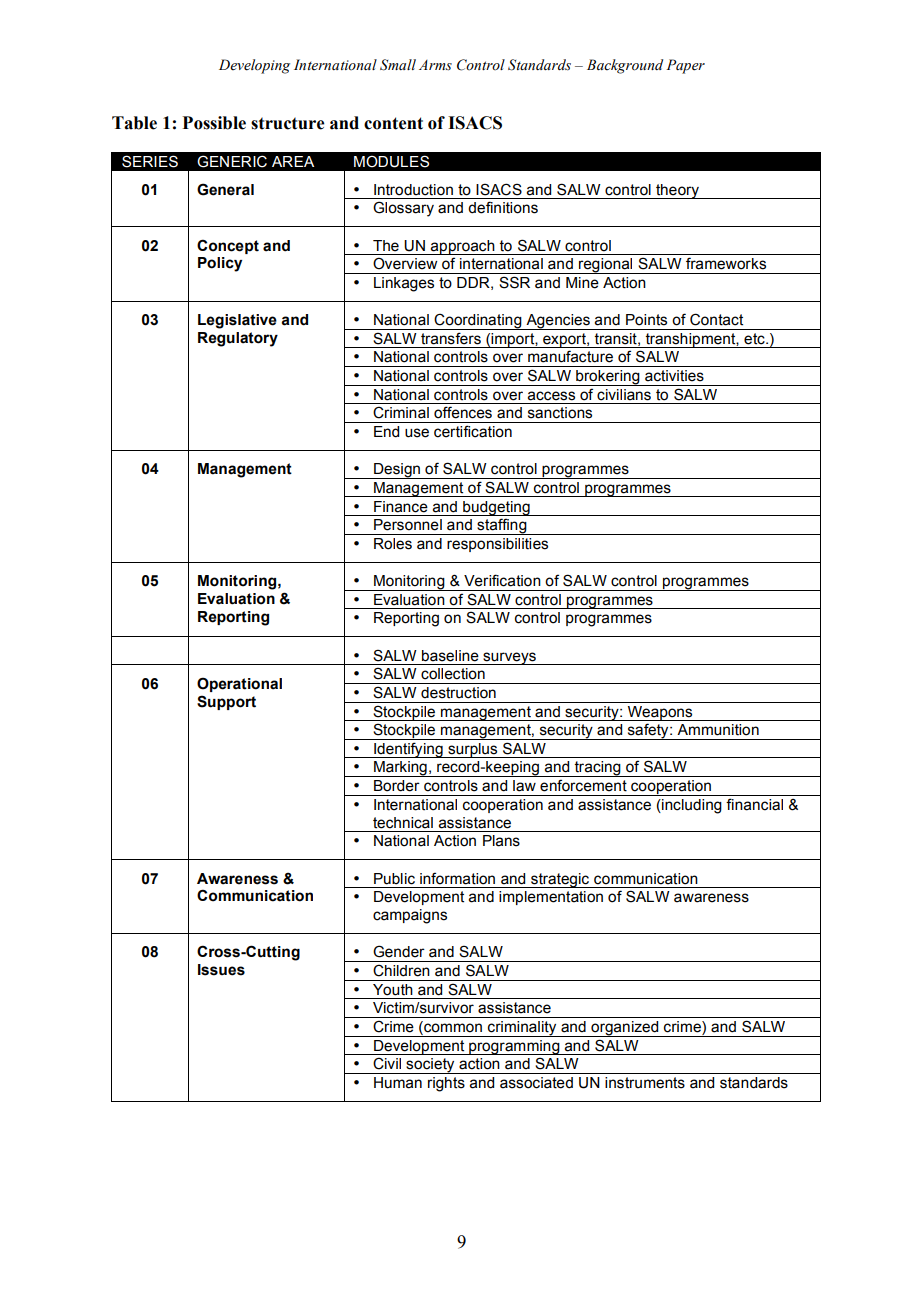 The height and width of the page is (1308, 924). I want to click on Operational, so click(239, 684).
